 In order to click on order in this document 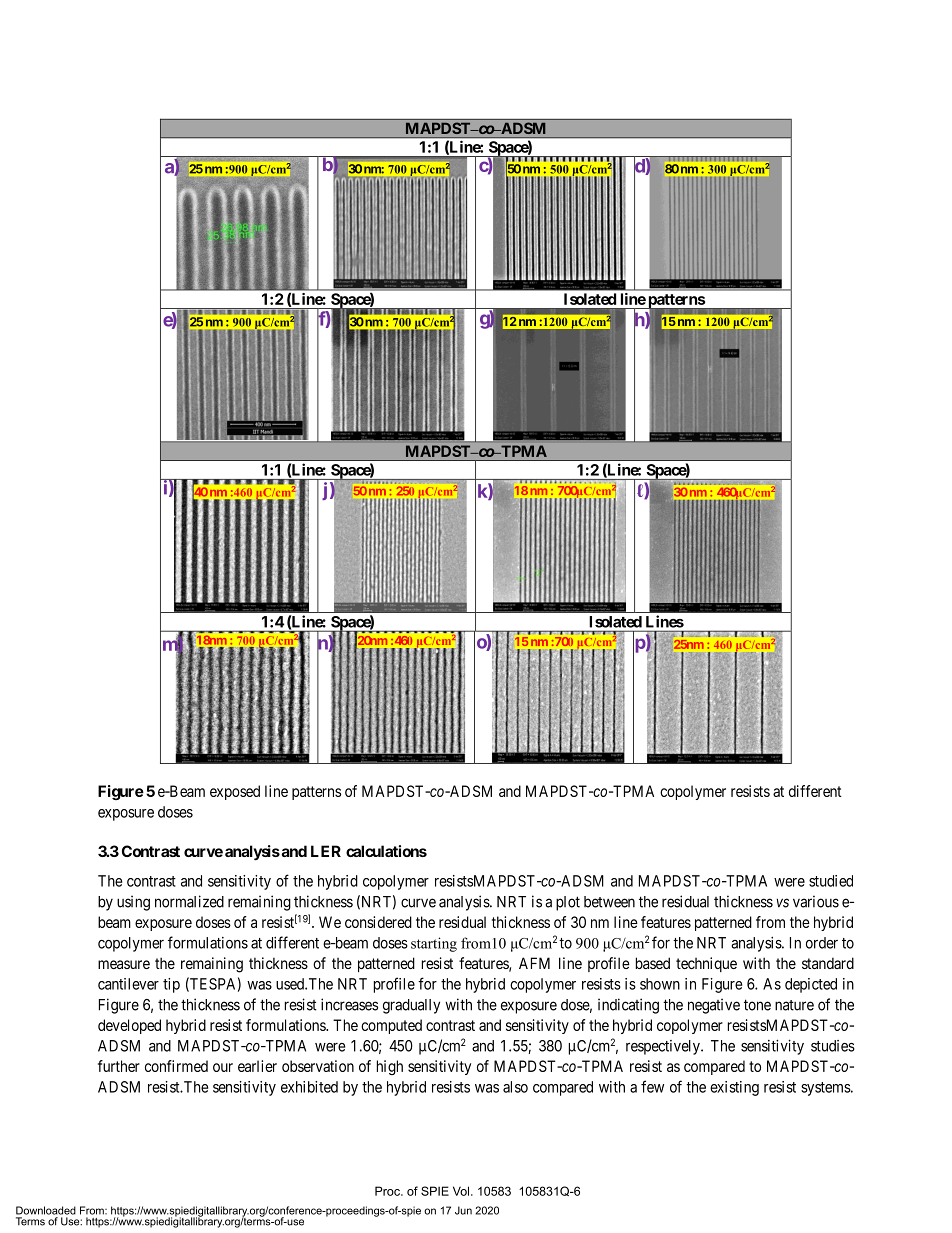, I will do `click(822, 943)`.
